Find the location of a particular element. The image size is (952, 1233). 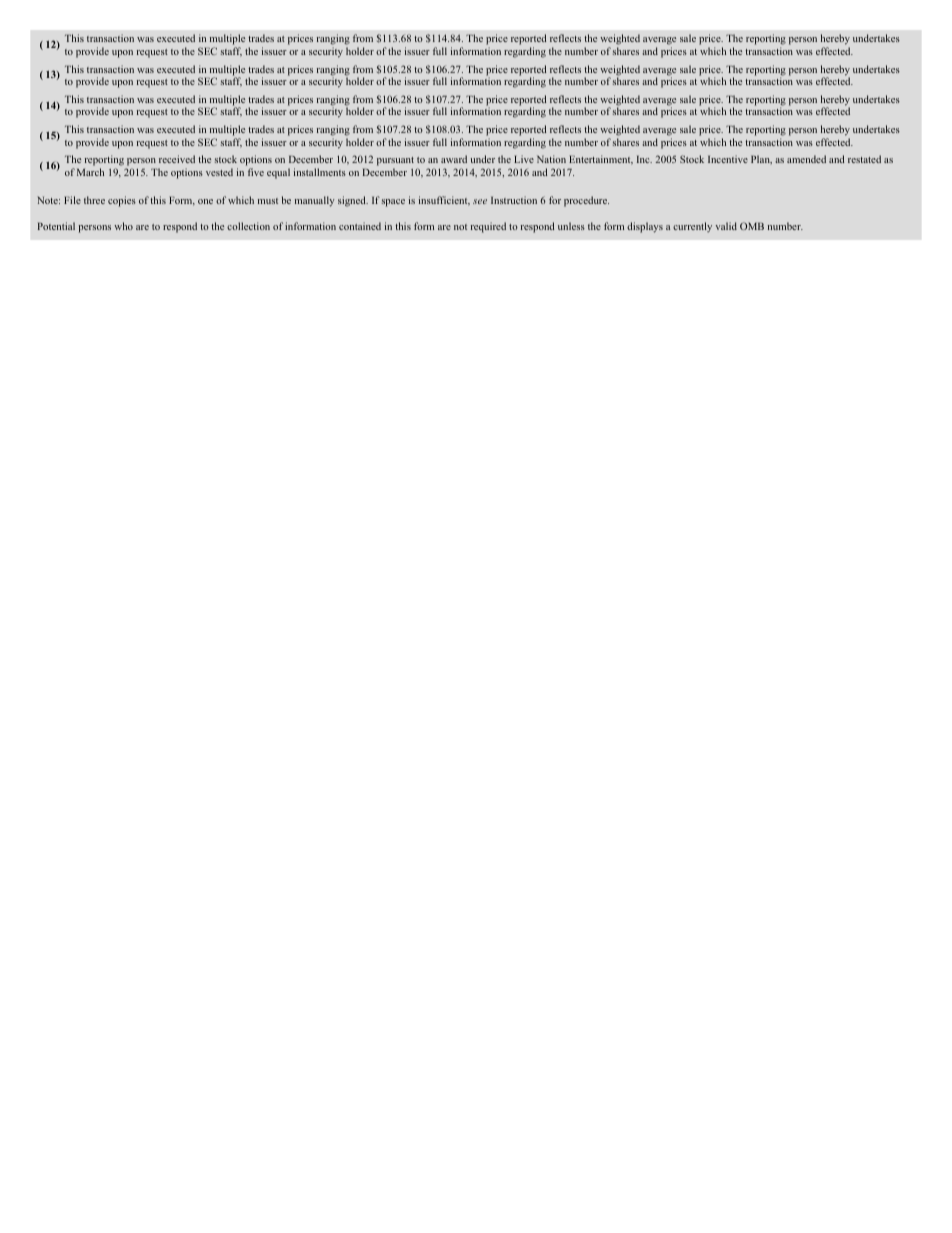

see is located at coordinates (480, 201).
